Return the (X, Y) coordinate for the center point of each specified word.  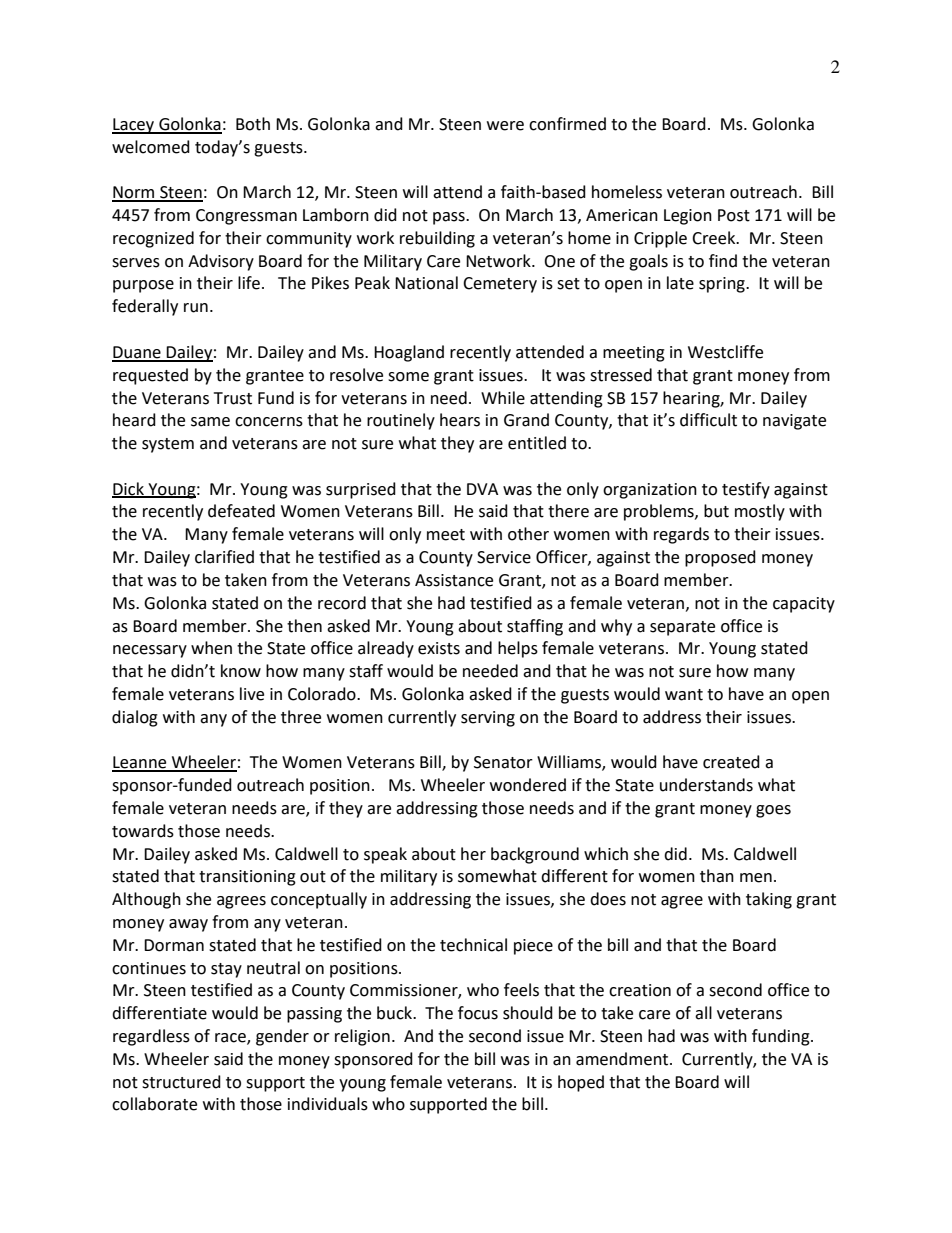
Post (734, 215)
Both (253, 124)
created (731, 762)
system (168, 445)
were (505, 126)
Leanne (140, 763)
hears (460, 420)
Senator (503, 762)
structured (181, 1082)
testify (746, 490)
